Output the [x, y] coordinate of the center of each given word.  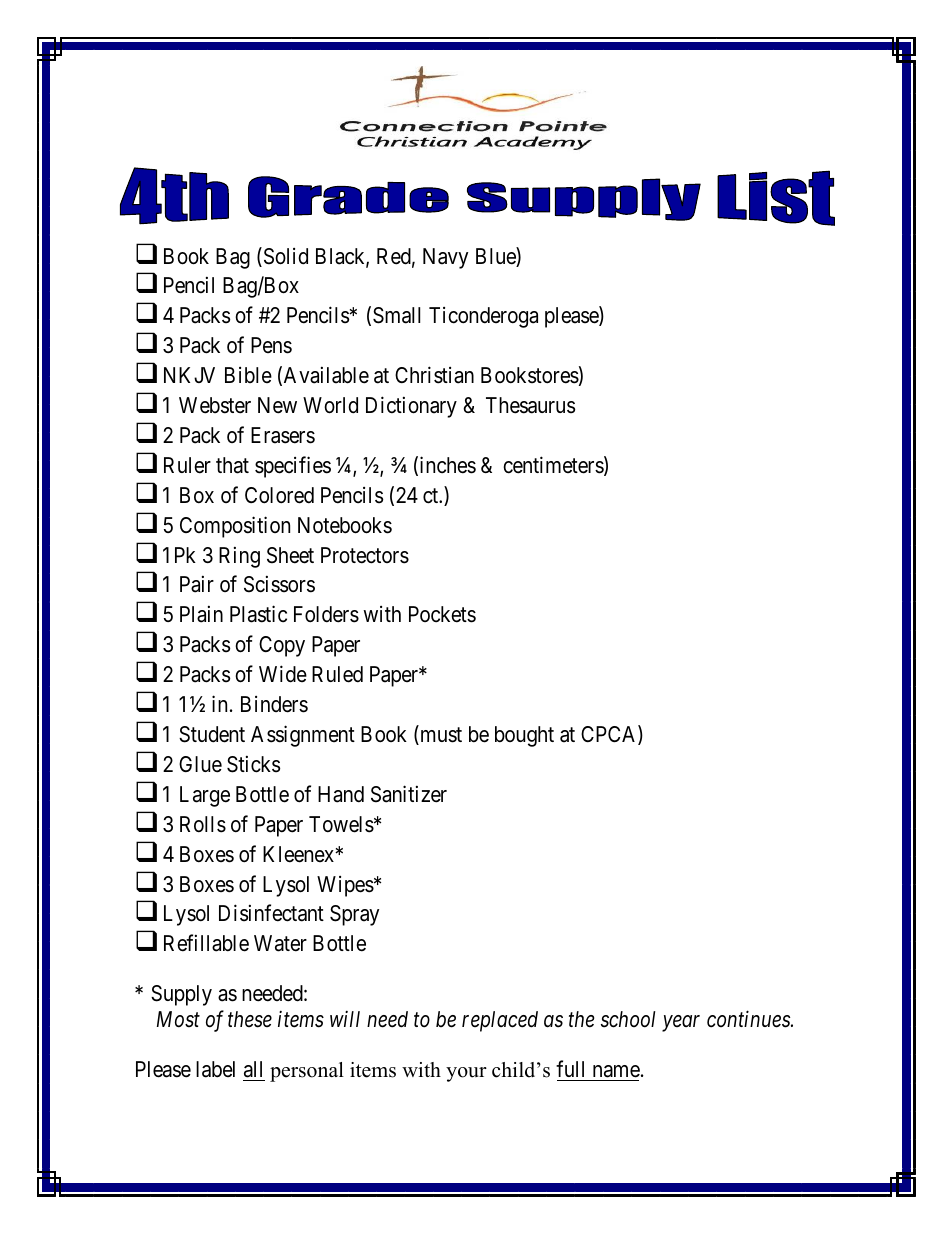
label [215, 1069]
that [232, 465]
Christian [434, 375]
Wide [283, 674]
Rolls [203, 824]
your [466, 1074]
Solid [284, 257]
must [440, 736]
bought [524, 736]
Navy [445, 258]
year [681, 1023]
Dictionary [411, 407]
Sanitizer [409, 794]
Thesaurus [530, 405]
